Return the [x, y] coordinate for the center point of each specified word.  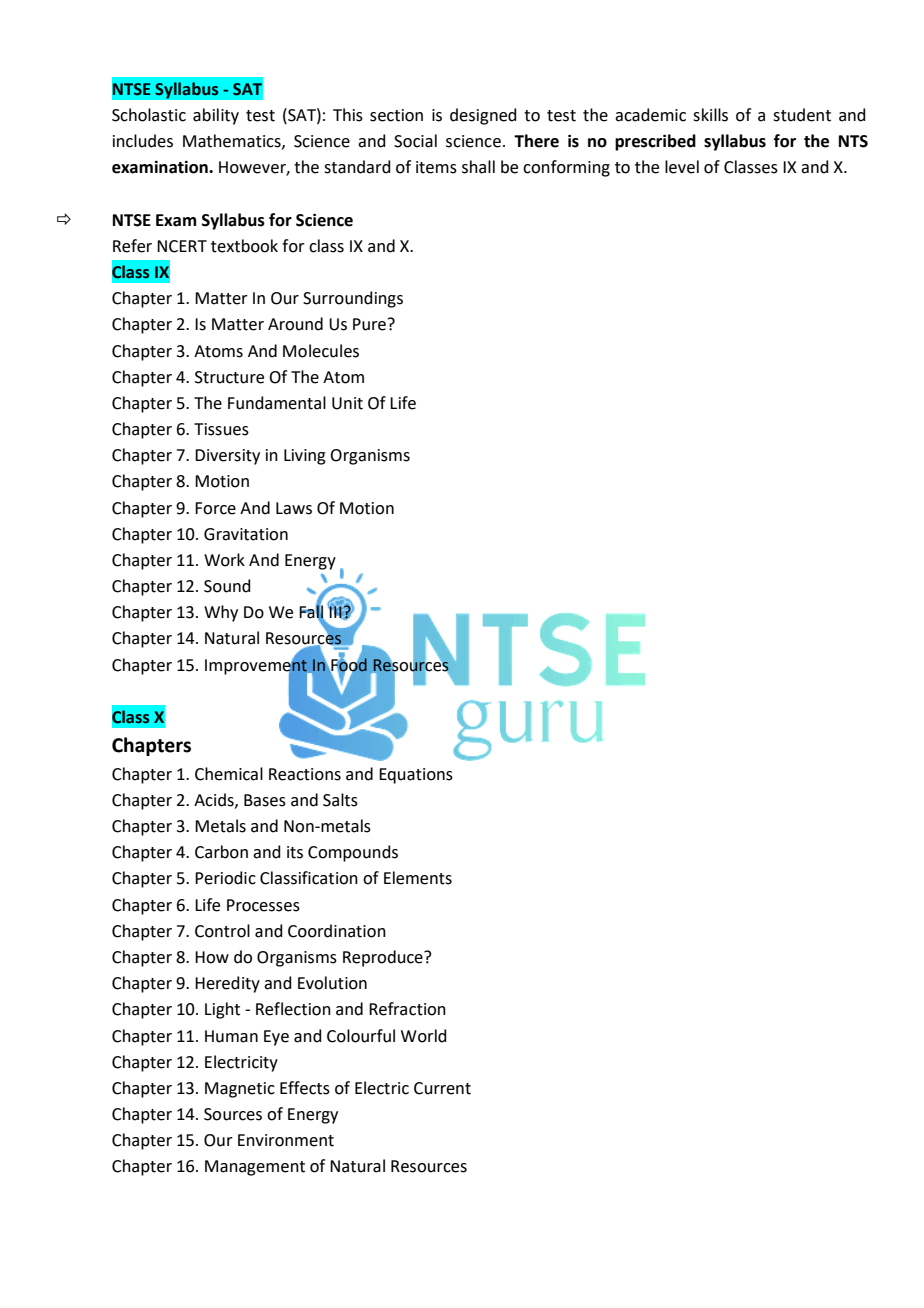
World [424, 1036]
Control [222, 931]
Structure [229, 377]
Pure [369, 324]
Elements [418, 878]
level [682, 167]
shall [478, 167]
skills [710, 115]
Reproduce [384, 958]
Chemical [229, 774]
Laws [294, 508]
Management [255, 1168]
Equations [416, 776]
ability [216, 116]
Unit [347, 403]
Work [224, 560]
